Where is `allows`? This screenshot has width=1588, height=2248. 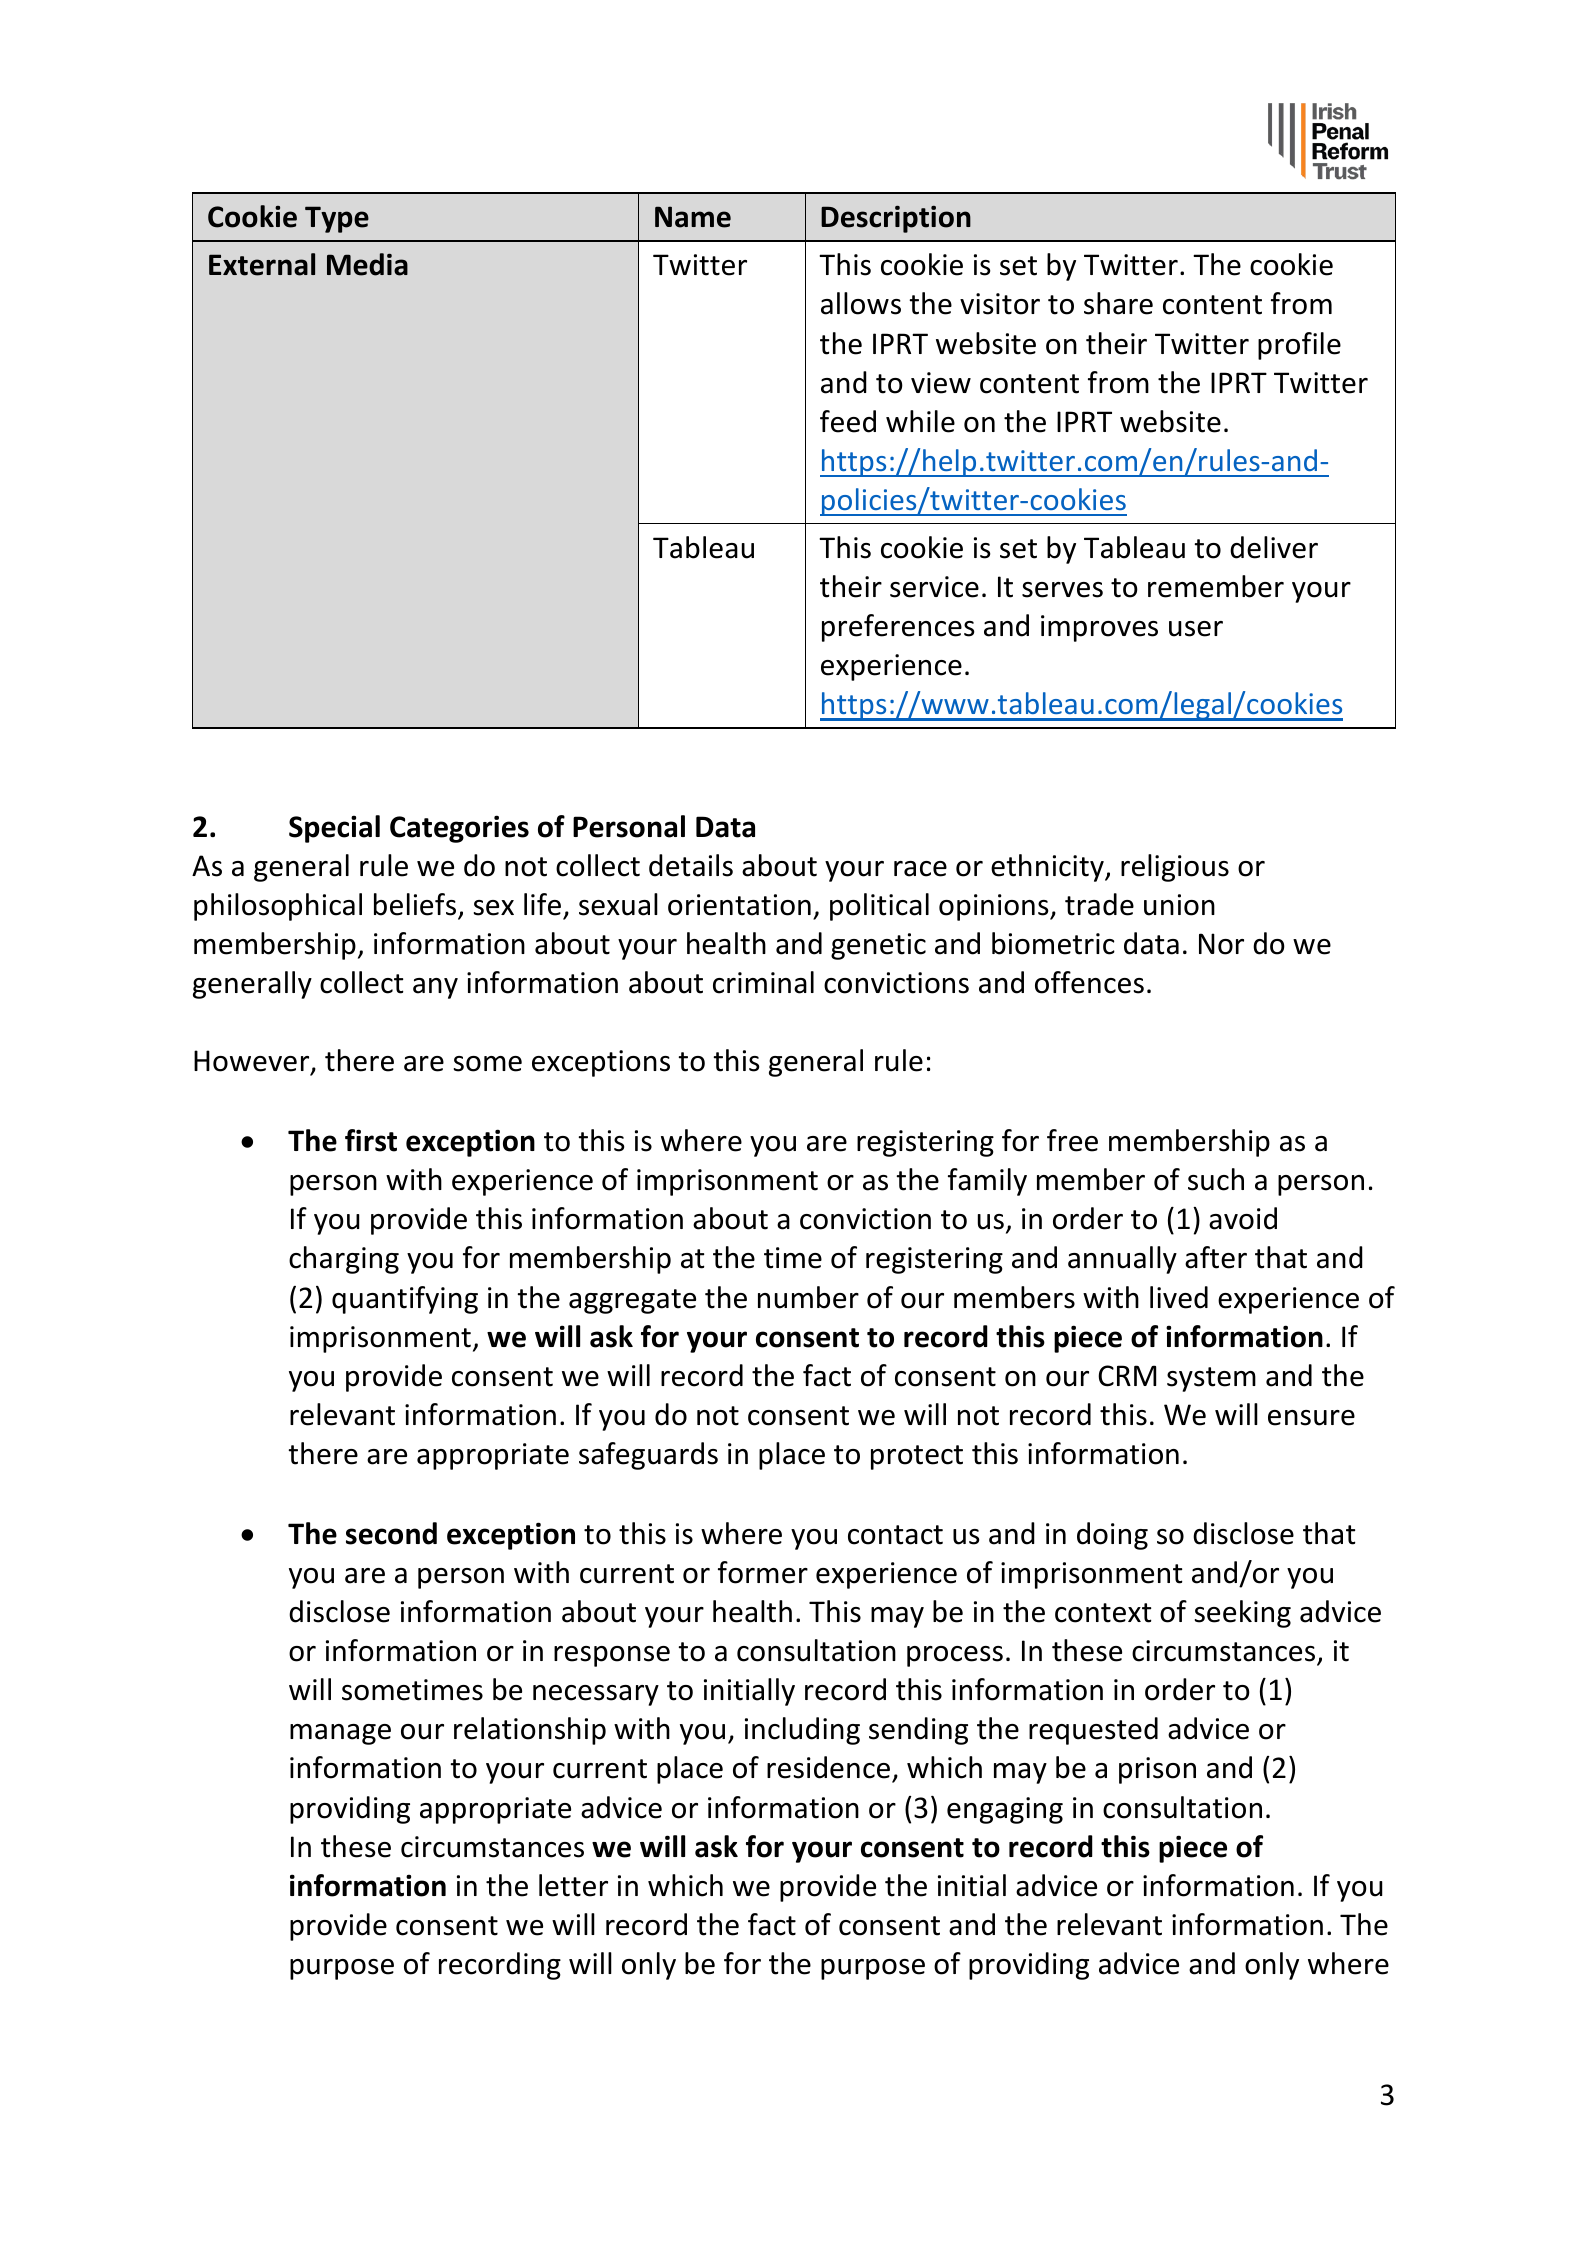
allows is located at coordinates (861, 303).
